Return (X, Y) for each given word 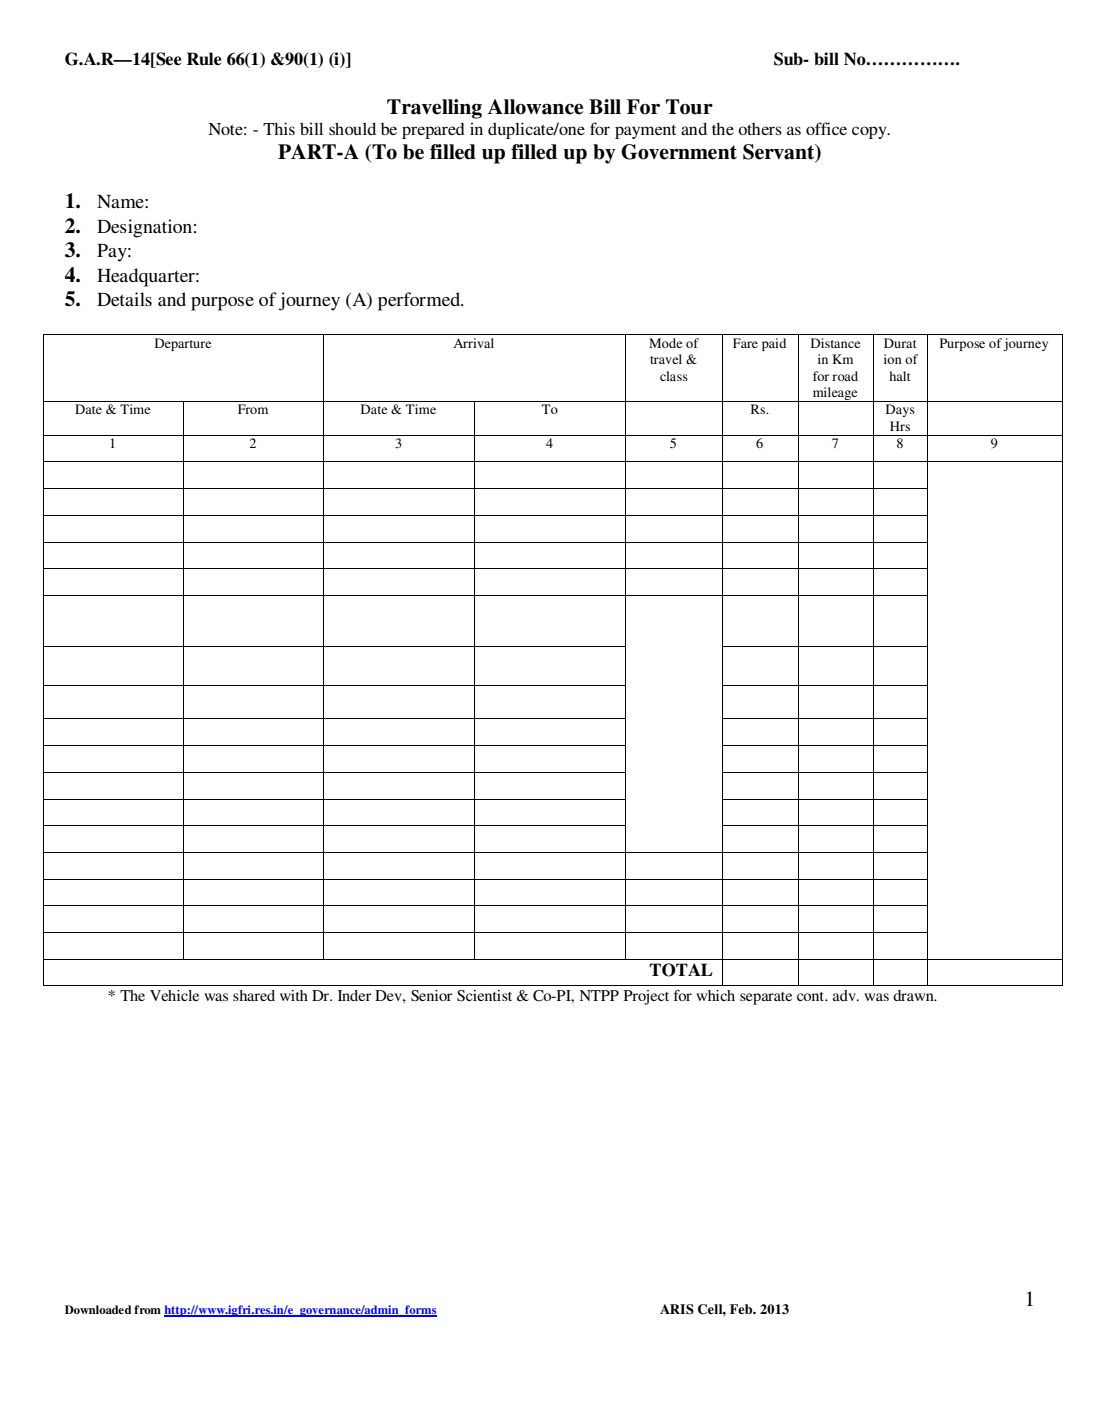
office (826, 128)
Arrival (473, 343)
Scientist (484, 996)
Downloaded (98, 1309)
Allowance (535, 107)
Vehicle (174, 995)
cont (812, 996)
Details (124, 299)
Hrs (900, 426)
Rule (204, 59)
